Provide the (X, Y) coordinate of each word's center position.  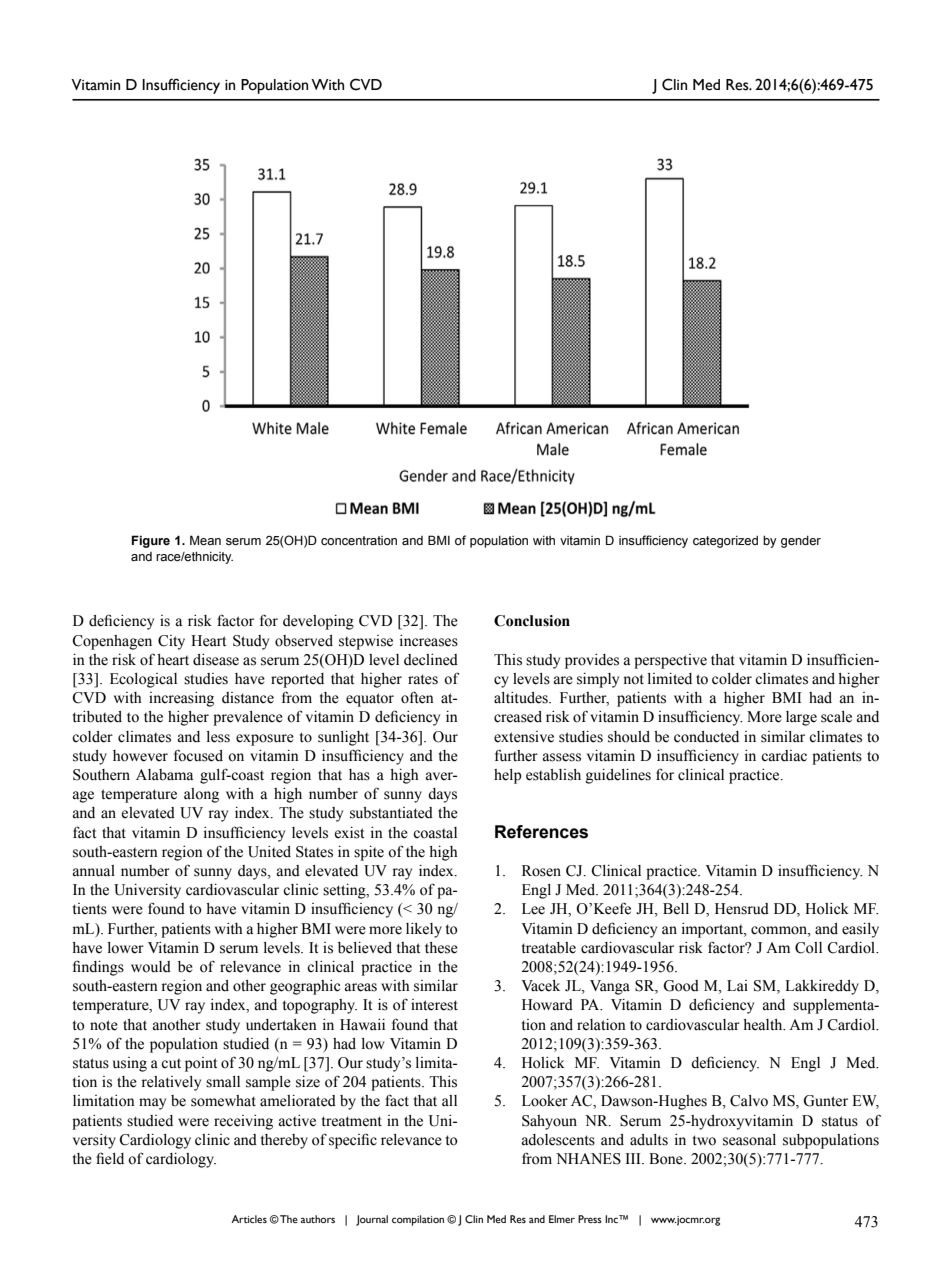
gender (801, 542)
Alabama (164, 775)
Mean (205, 540)
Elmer (562, 1219)
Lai (737, 985)
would (151, 967)
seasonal (749, 1140)
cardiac (784, 756)
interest (434, 1005)
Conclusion (532, 621)
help (508, 776)
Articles (249, 1219)
